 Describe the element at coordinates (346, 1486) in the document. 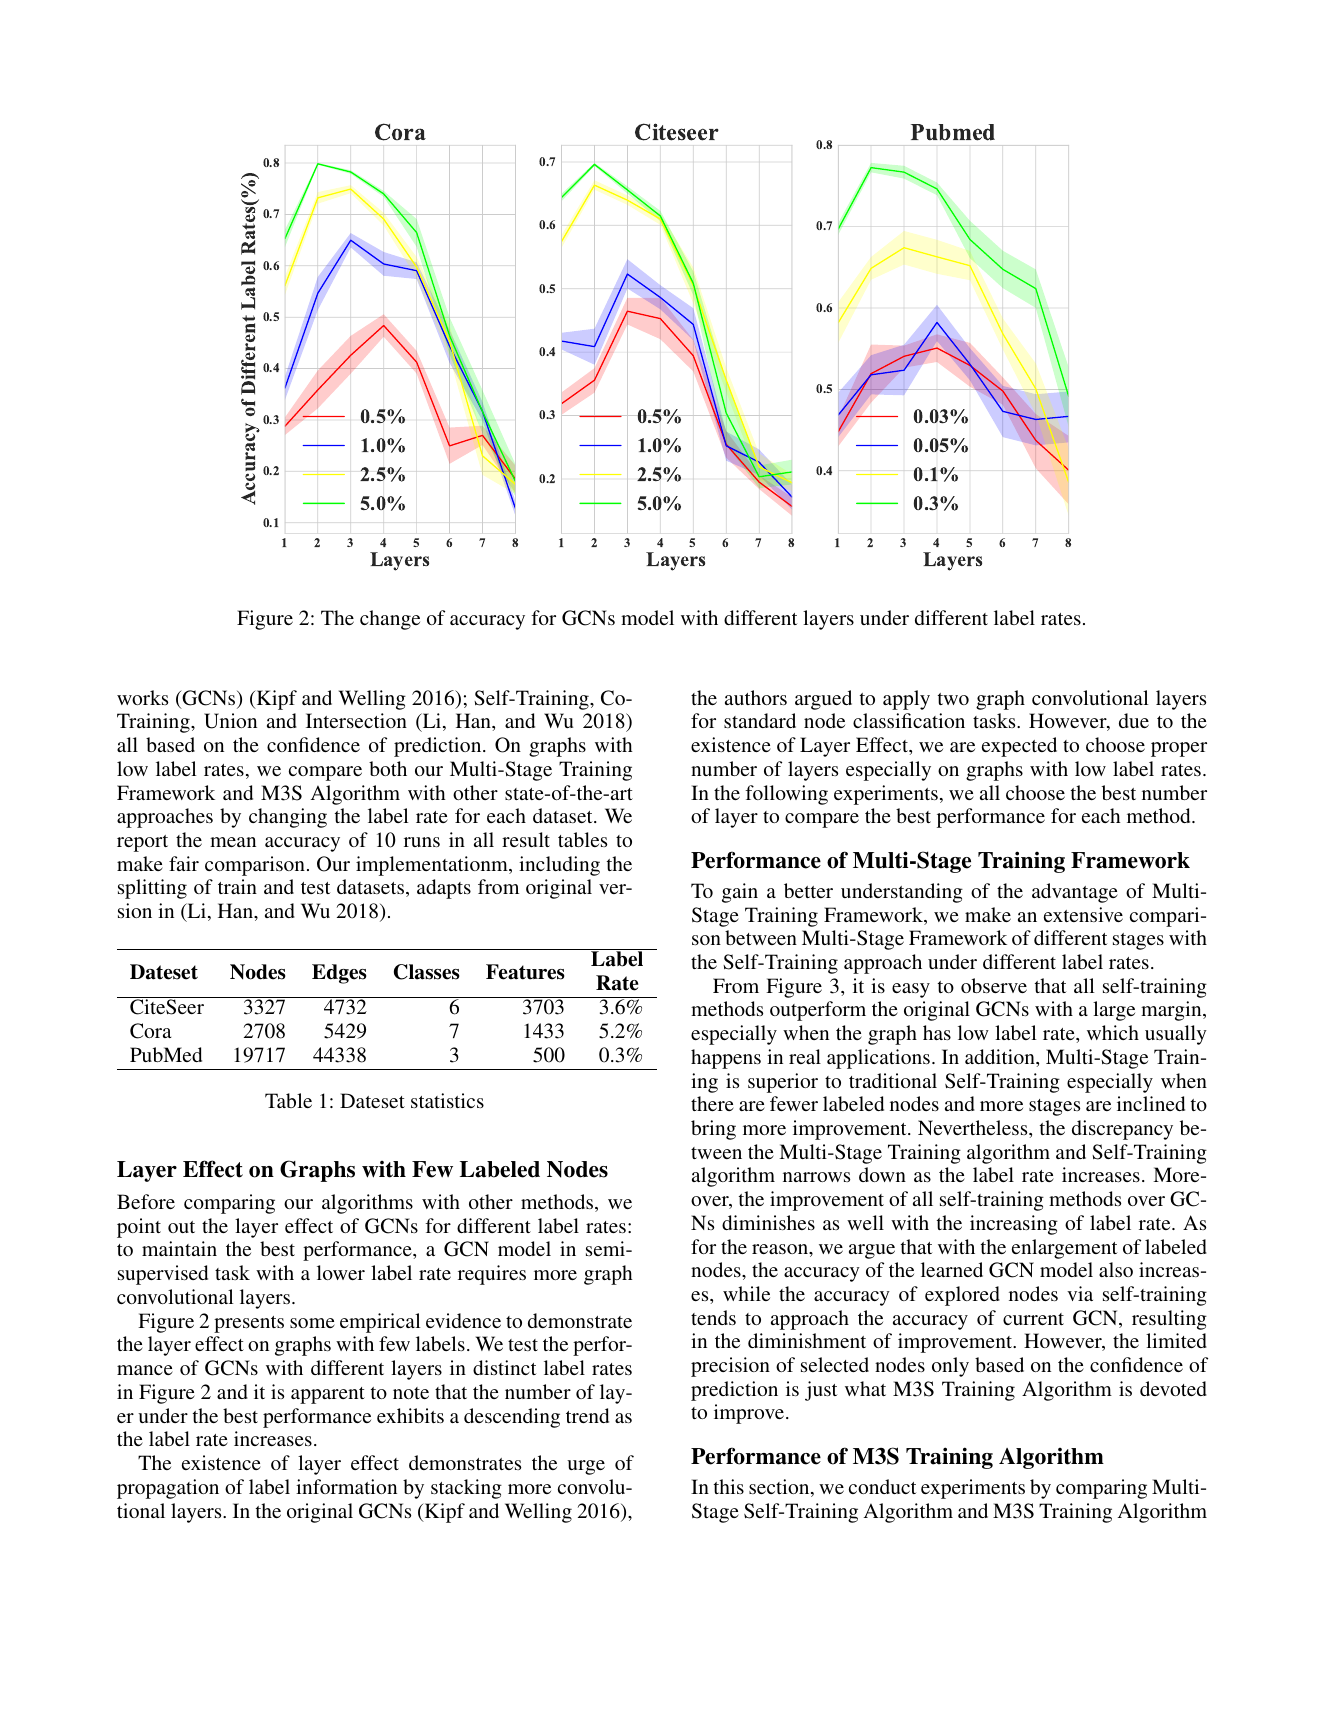

I see `information` at that location.
